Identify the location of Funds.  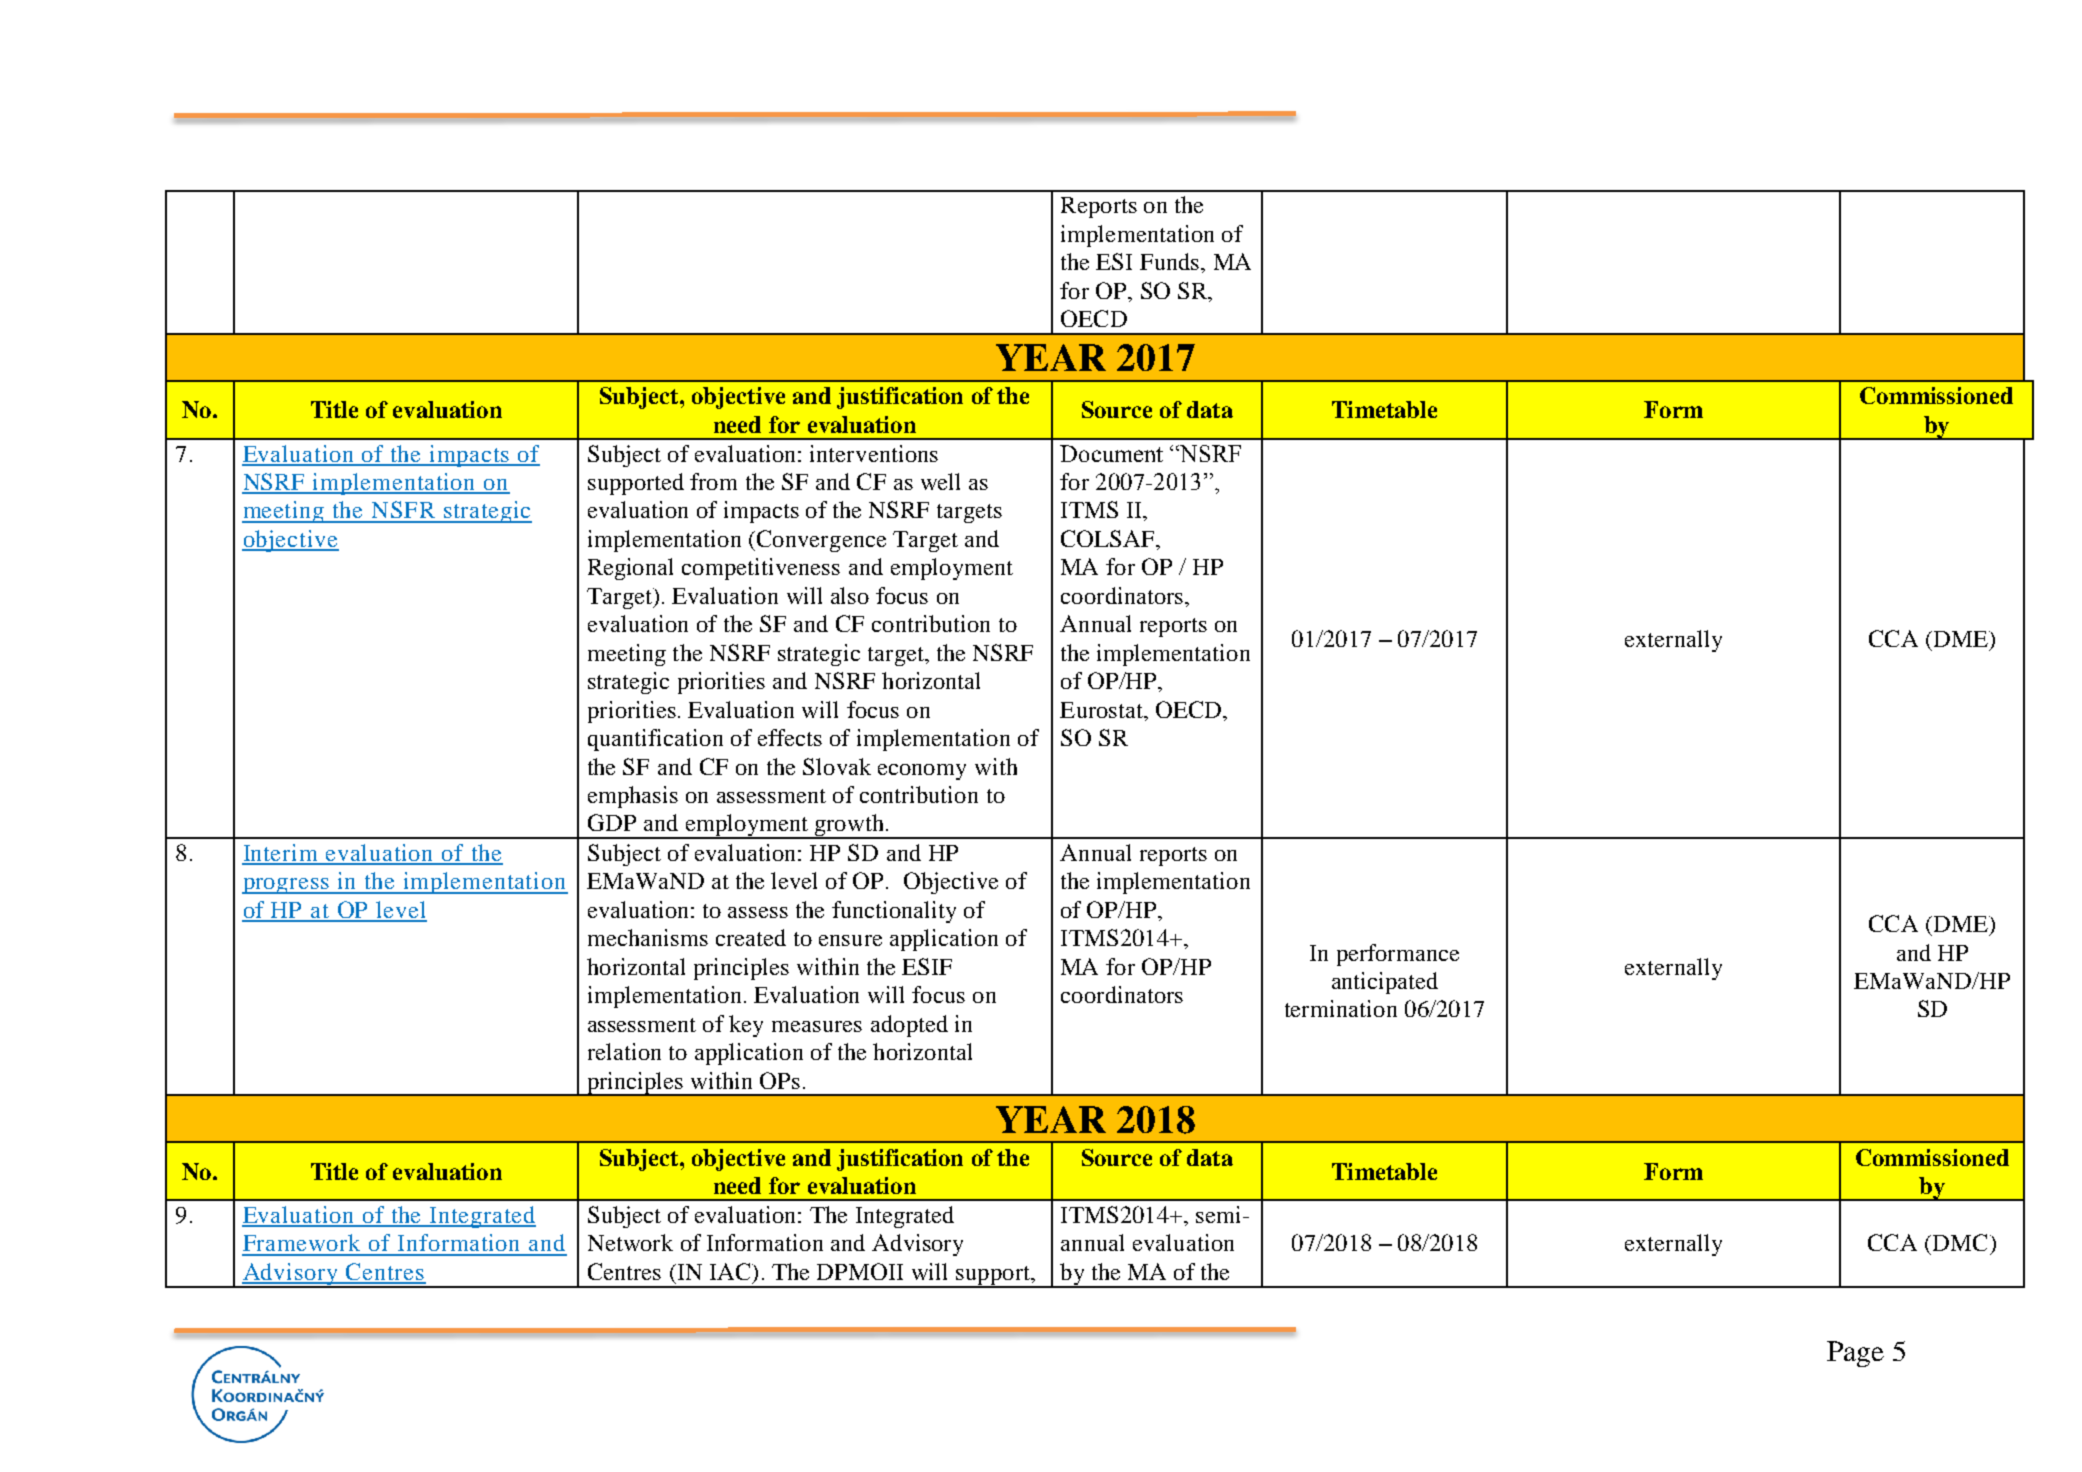
(1171, 261).
